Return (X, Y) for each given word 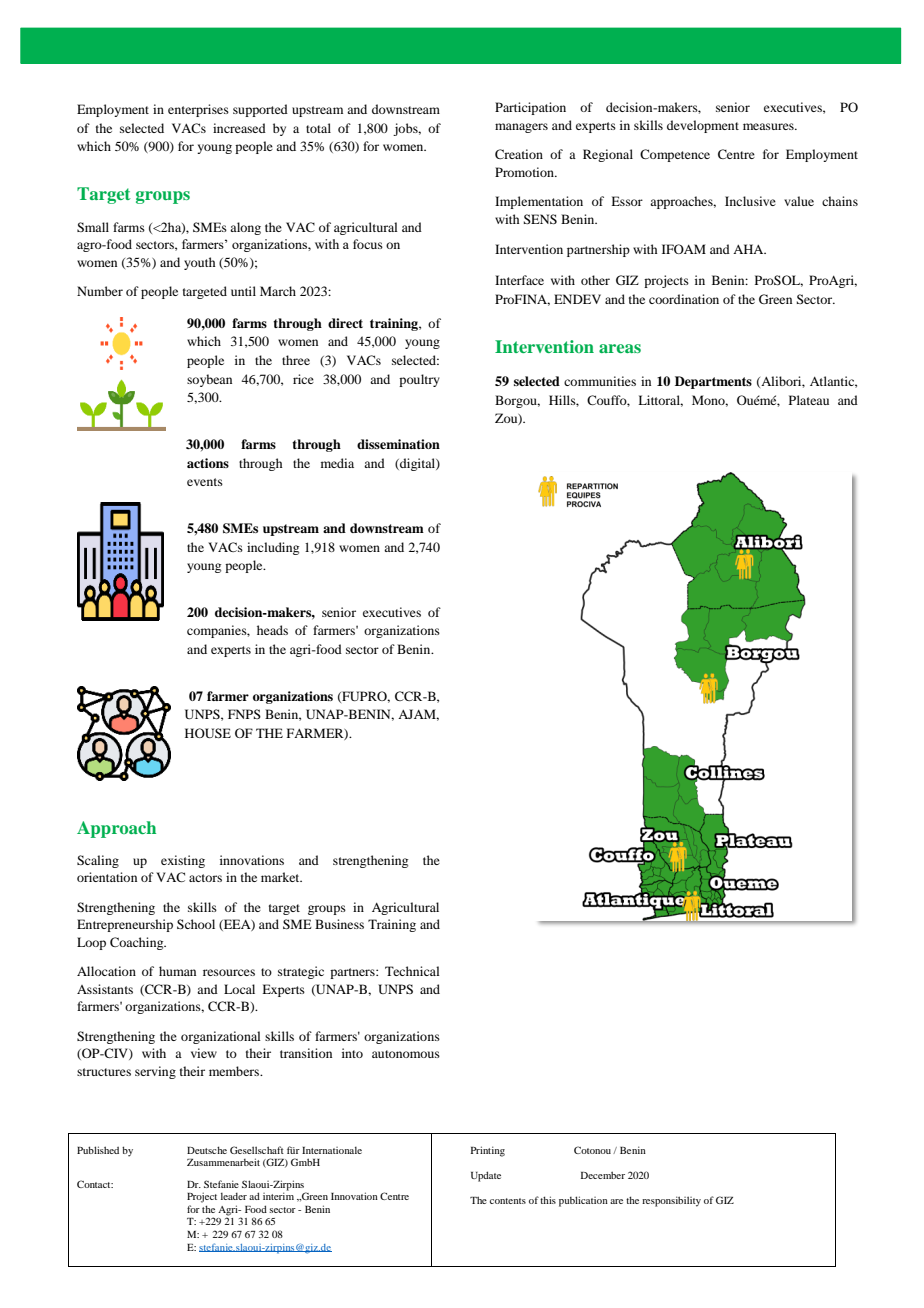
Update (486, 1176)
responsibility (671, 1201)
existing (183, 861)
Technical (412, 971)
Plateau (809, 400)
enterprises (198, 110)
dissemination (398, 444)
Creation (519, 154)
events (205, 482)
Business (339, 924)
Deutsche (207, 1150)
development (703, 126)
